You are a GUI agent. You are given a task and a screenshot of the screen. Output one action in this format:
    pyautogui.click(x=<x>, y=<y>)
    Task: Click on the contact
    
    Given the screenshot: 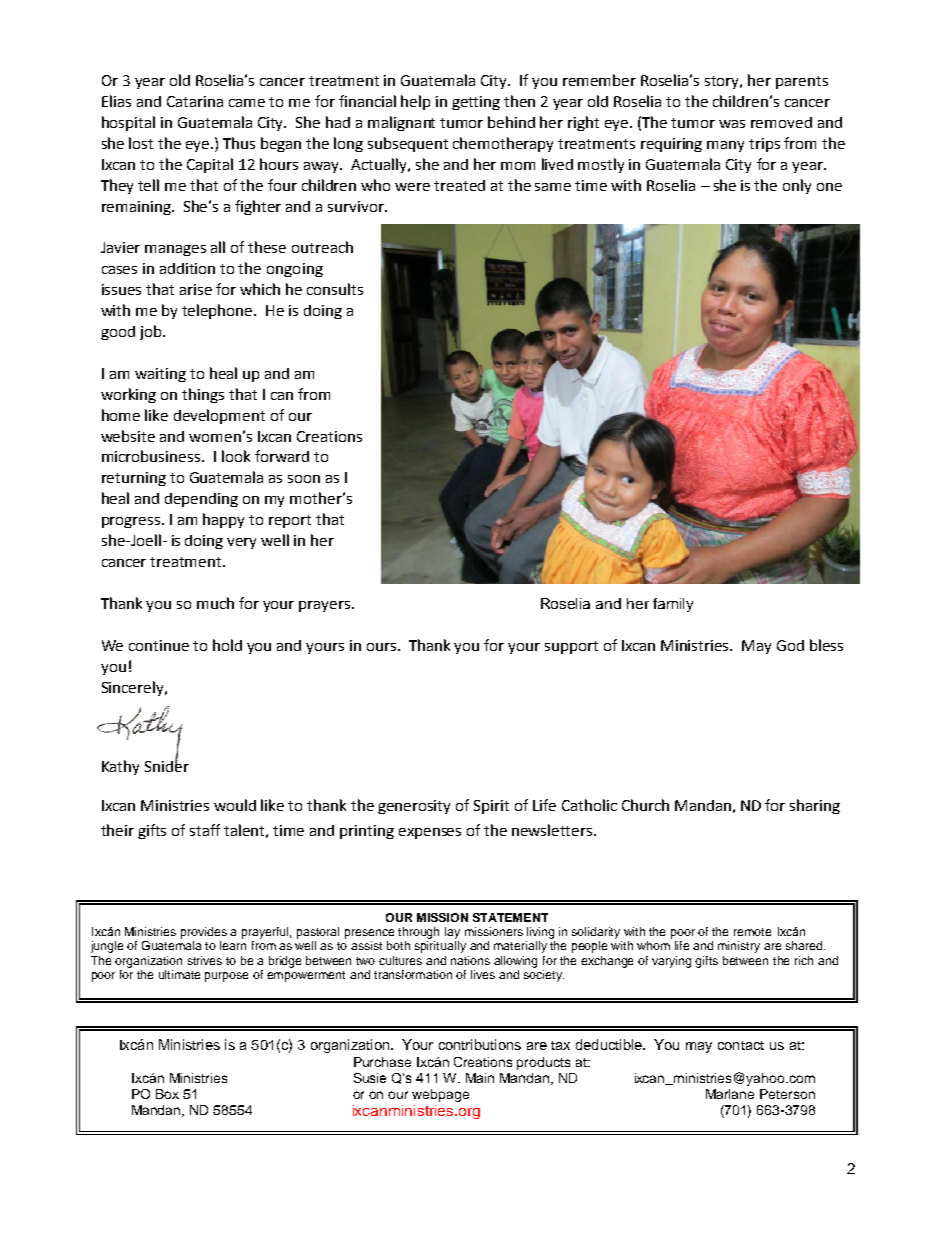 What is the action you would take?
    pyautogui.click(x=741, y=1045)
